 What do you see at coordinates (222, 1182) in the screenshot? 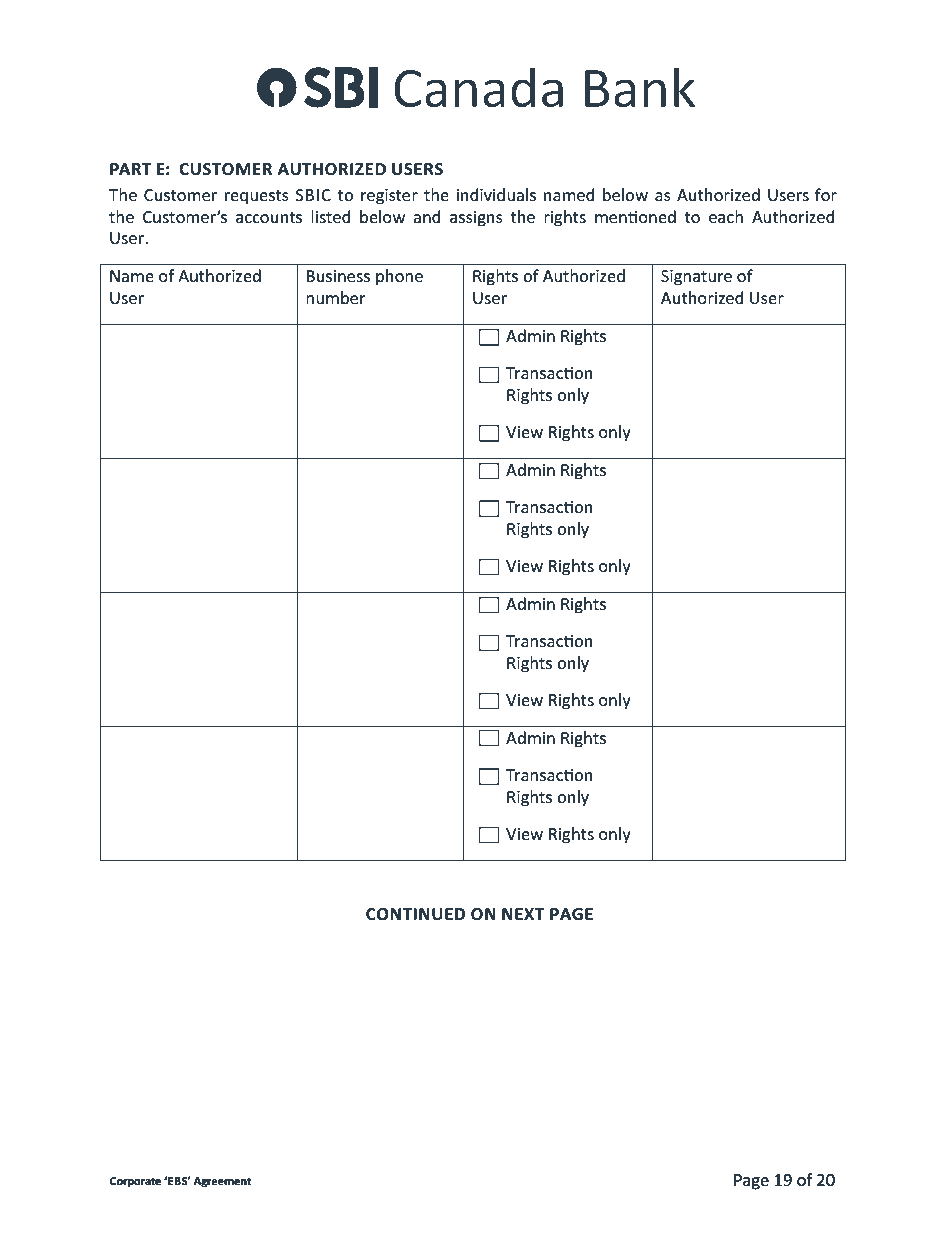
I see `Agreement` at bounding box center [222, 1182].
